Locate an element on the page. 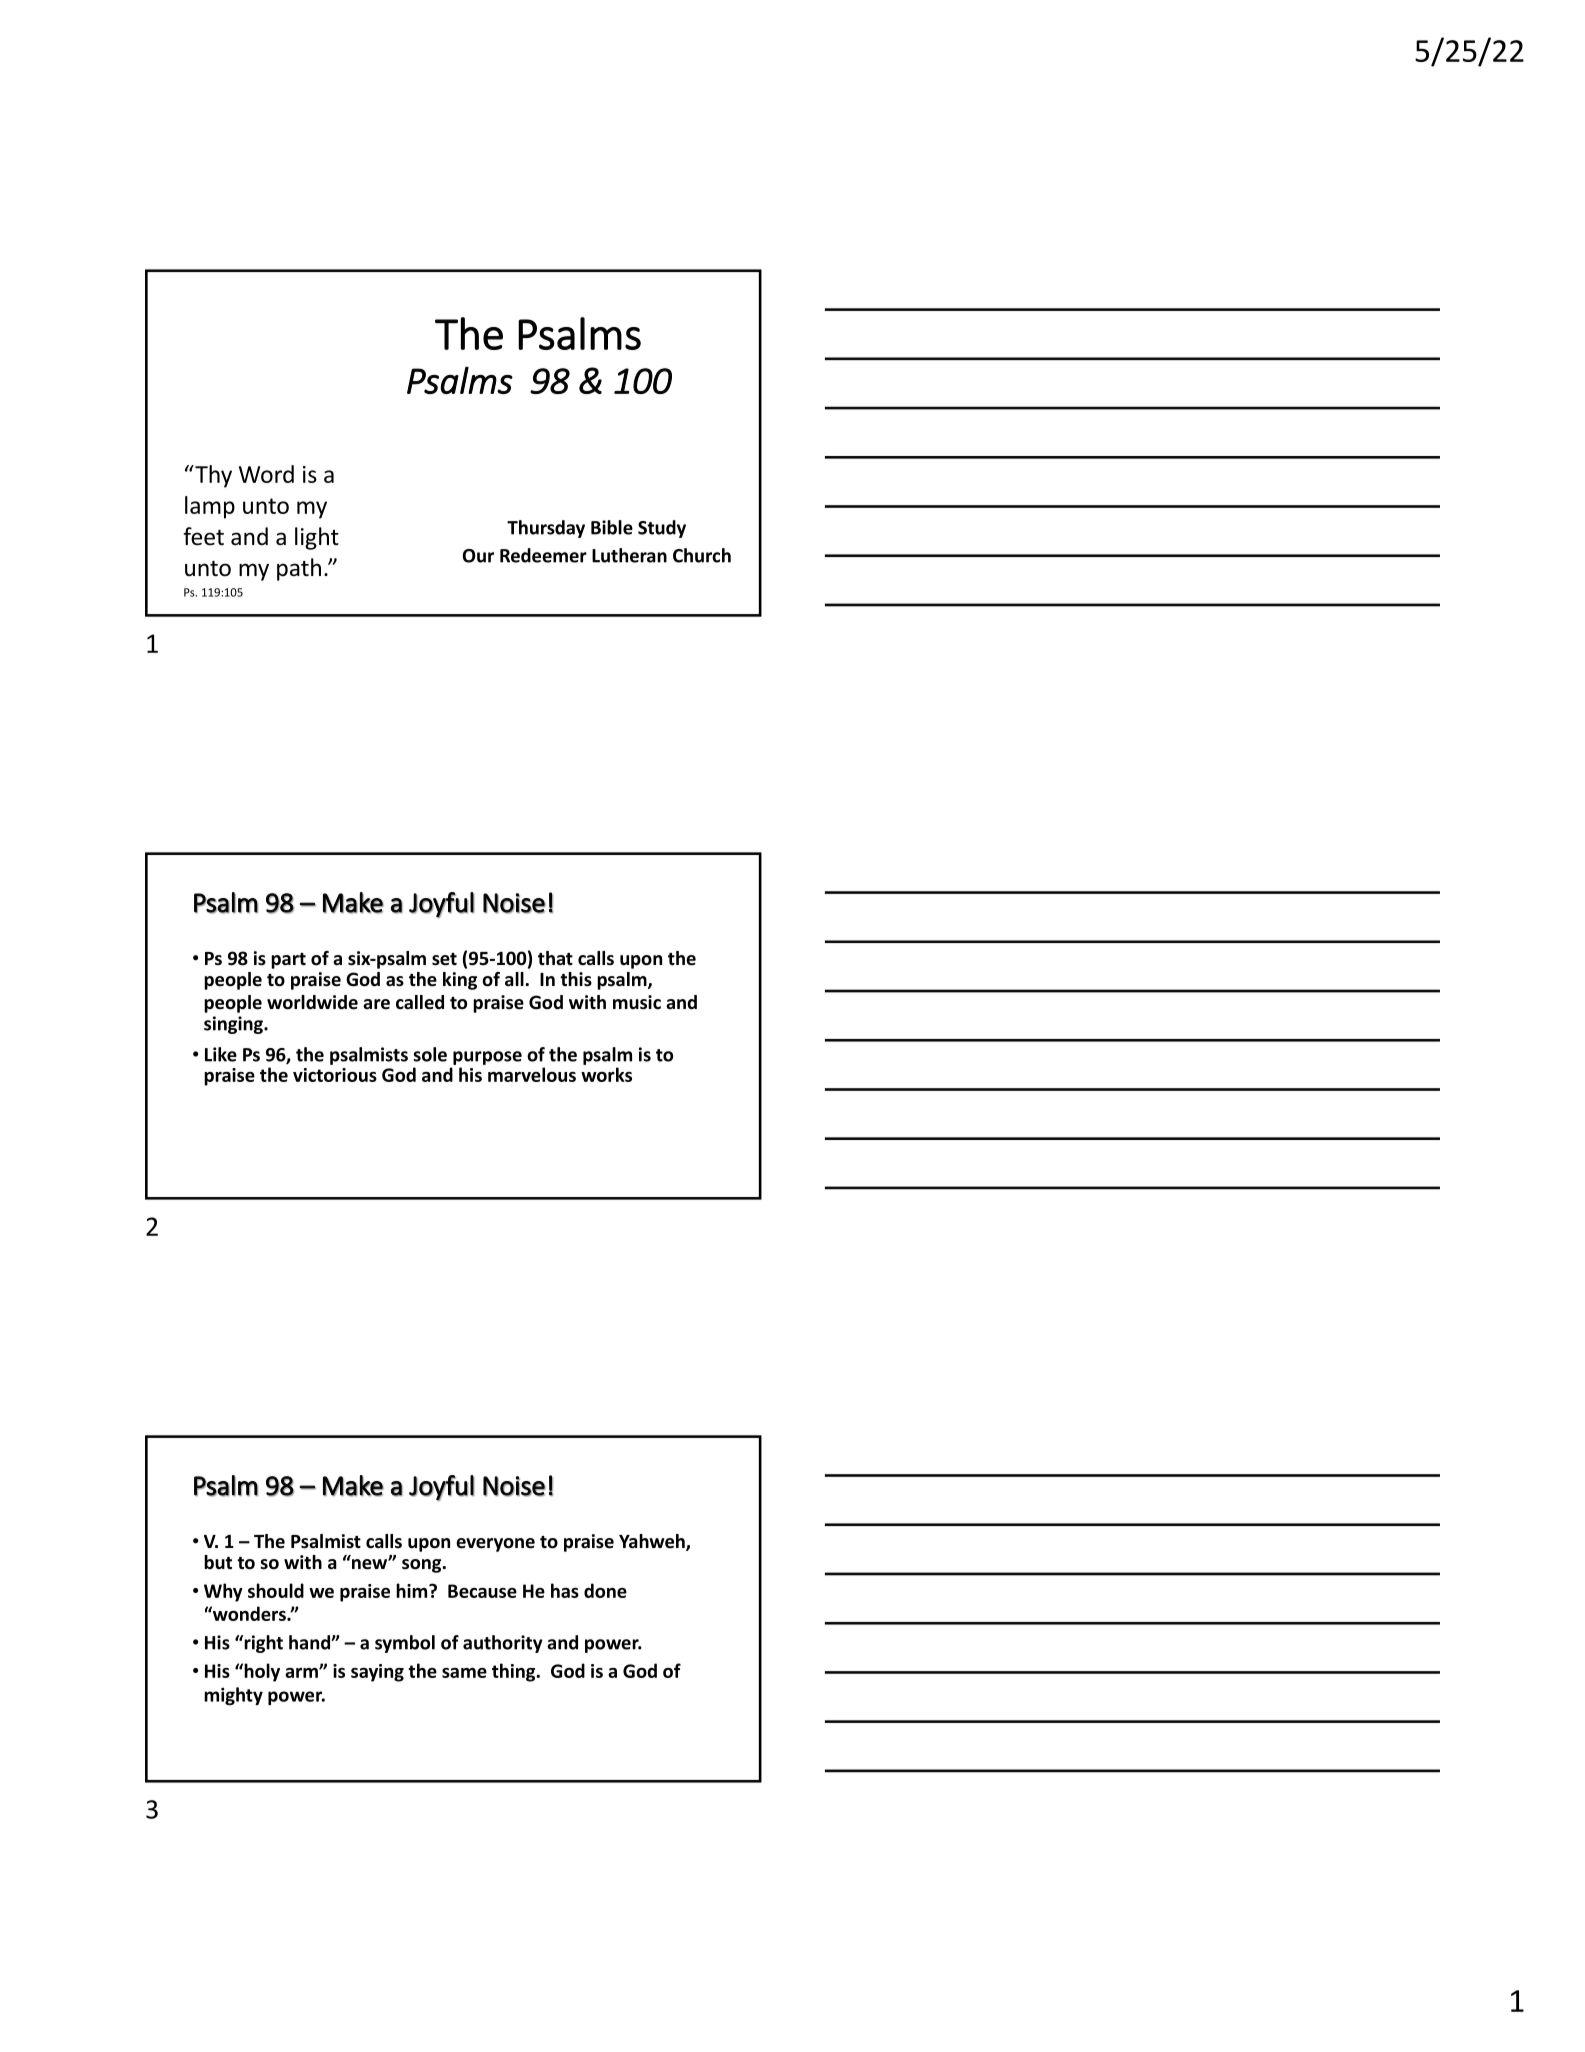 The width and height of the image is (1585, 2052). Word is located at coordinates (266, 474).
